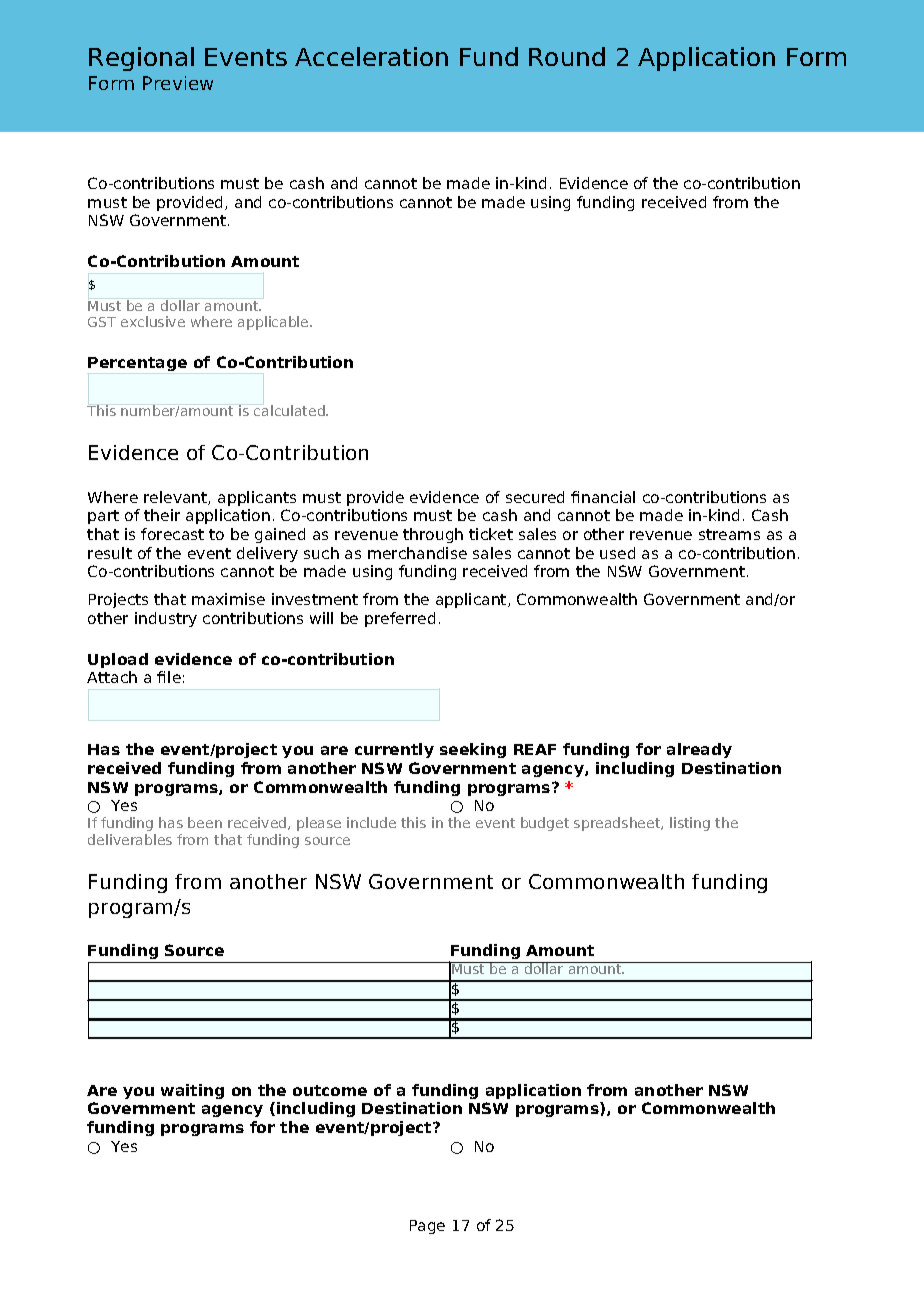 This screenshot has width=924, height=1308. I want to click on outcome, so click(330, 1090).
